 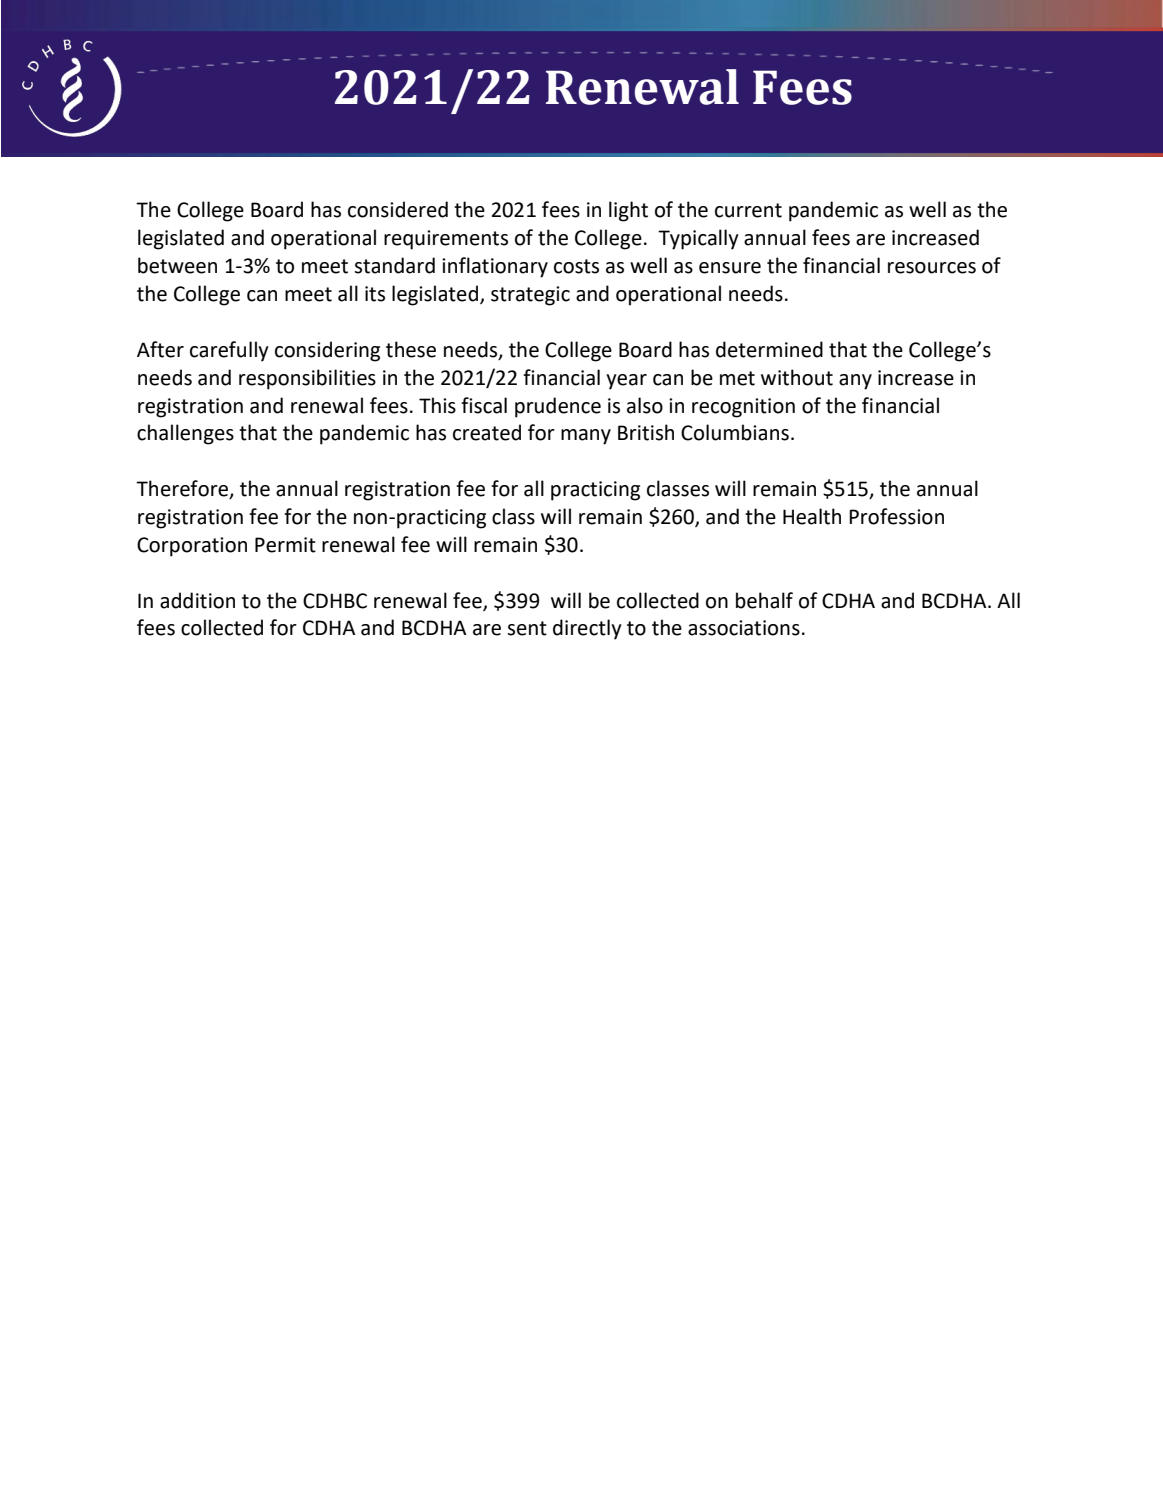 What do you see at coordinates (628, 211) in the page?
I see `light` at bounding box center [628, 211].
